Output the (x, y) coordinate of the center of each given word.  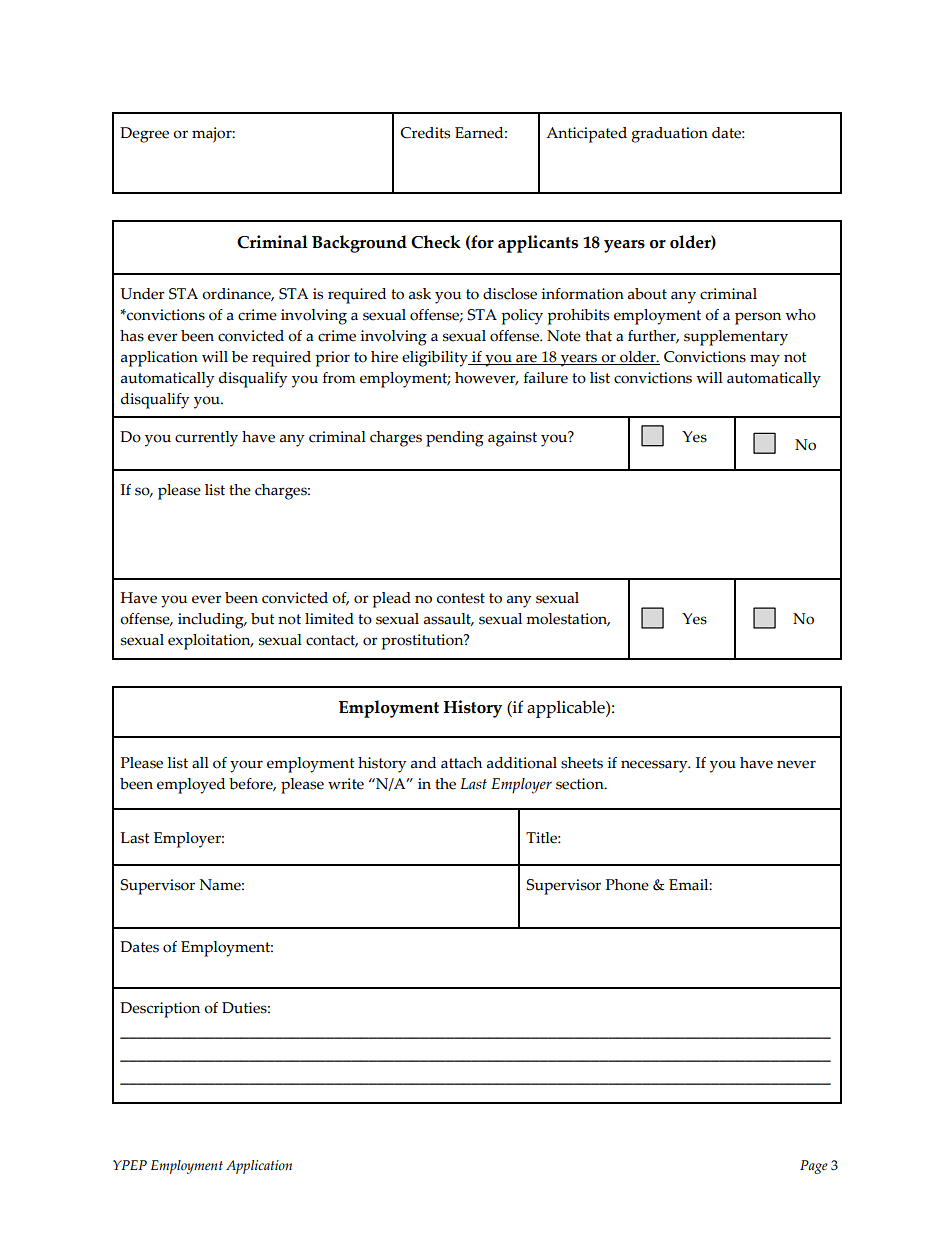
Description (160, 1010)
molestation (568, 620)
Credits (425, 133)
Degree (144, 135)
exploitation (210, 642)
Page (814, 1167)
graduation (670, 135)
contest (461, 598)
